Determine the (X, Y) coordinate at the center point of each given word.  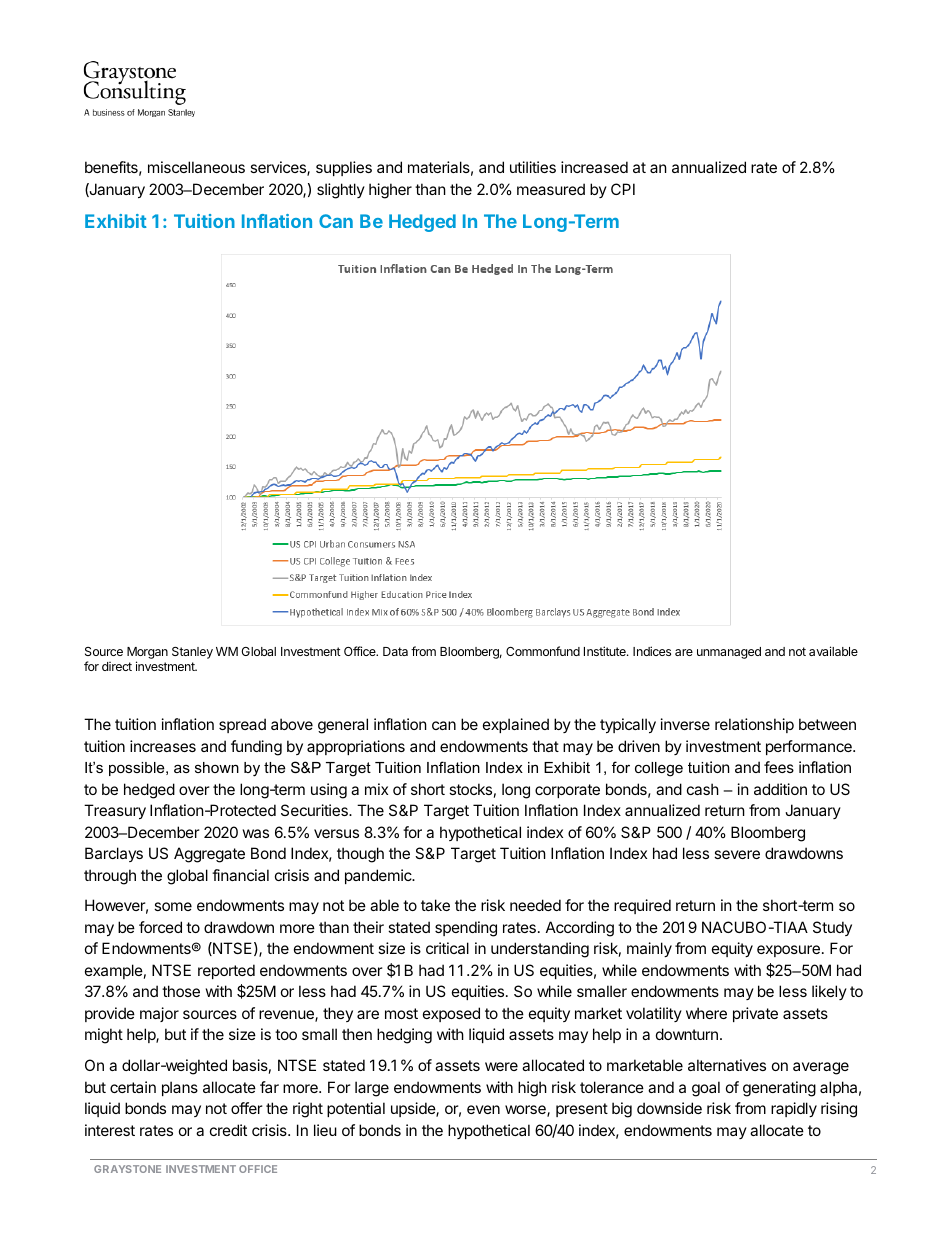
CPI (623, 189)
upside (414, 1109)
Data (395, 651)
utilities (533, 167)
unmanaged (729, 653)
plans (180, 1088)
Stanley (192, 653)
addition (780, 789)
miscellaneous (196, 167)
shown (217, 767)
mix (376, 789)
